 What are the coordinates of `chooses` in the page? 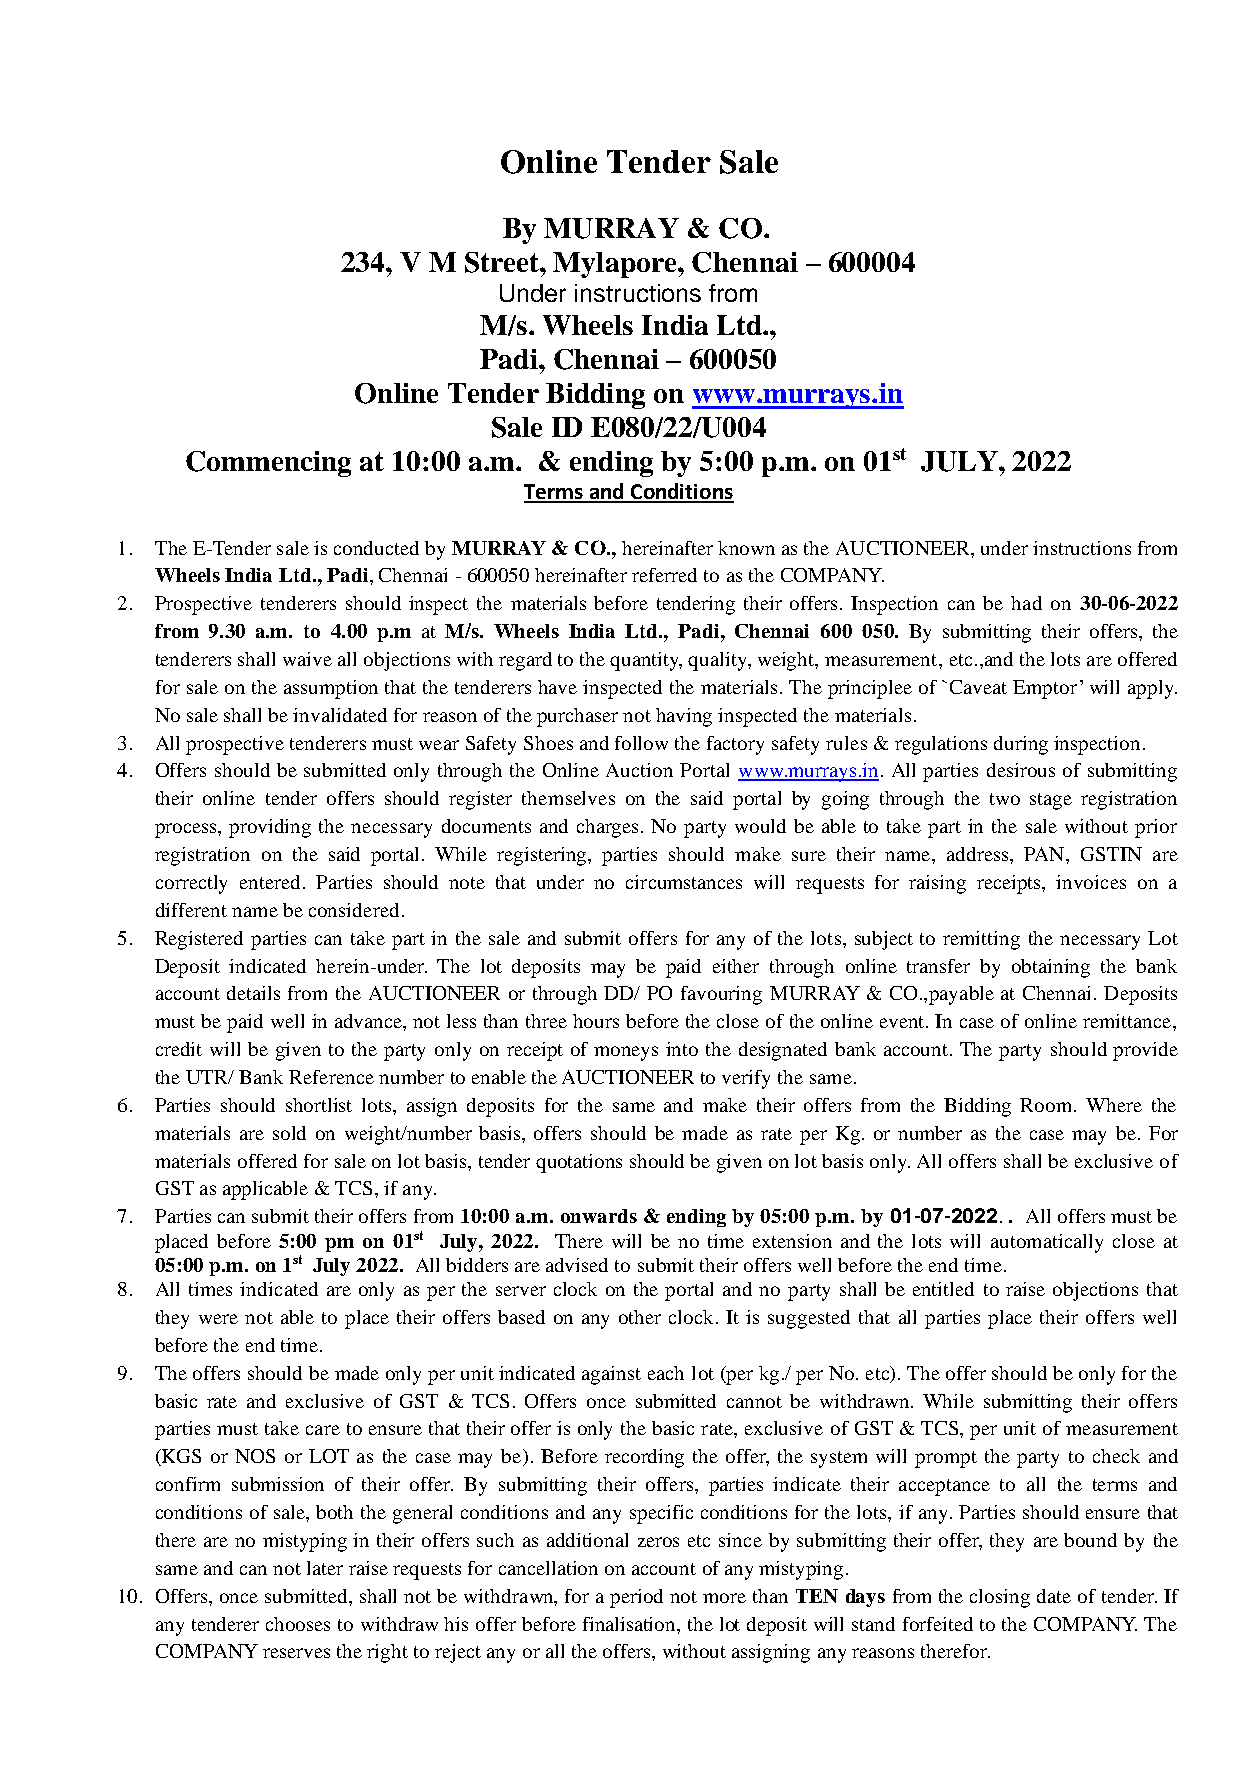 It's located at (298, 1624).
